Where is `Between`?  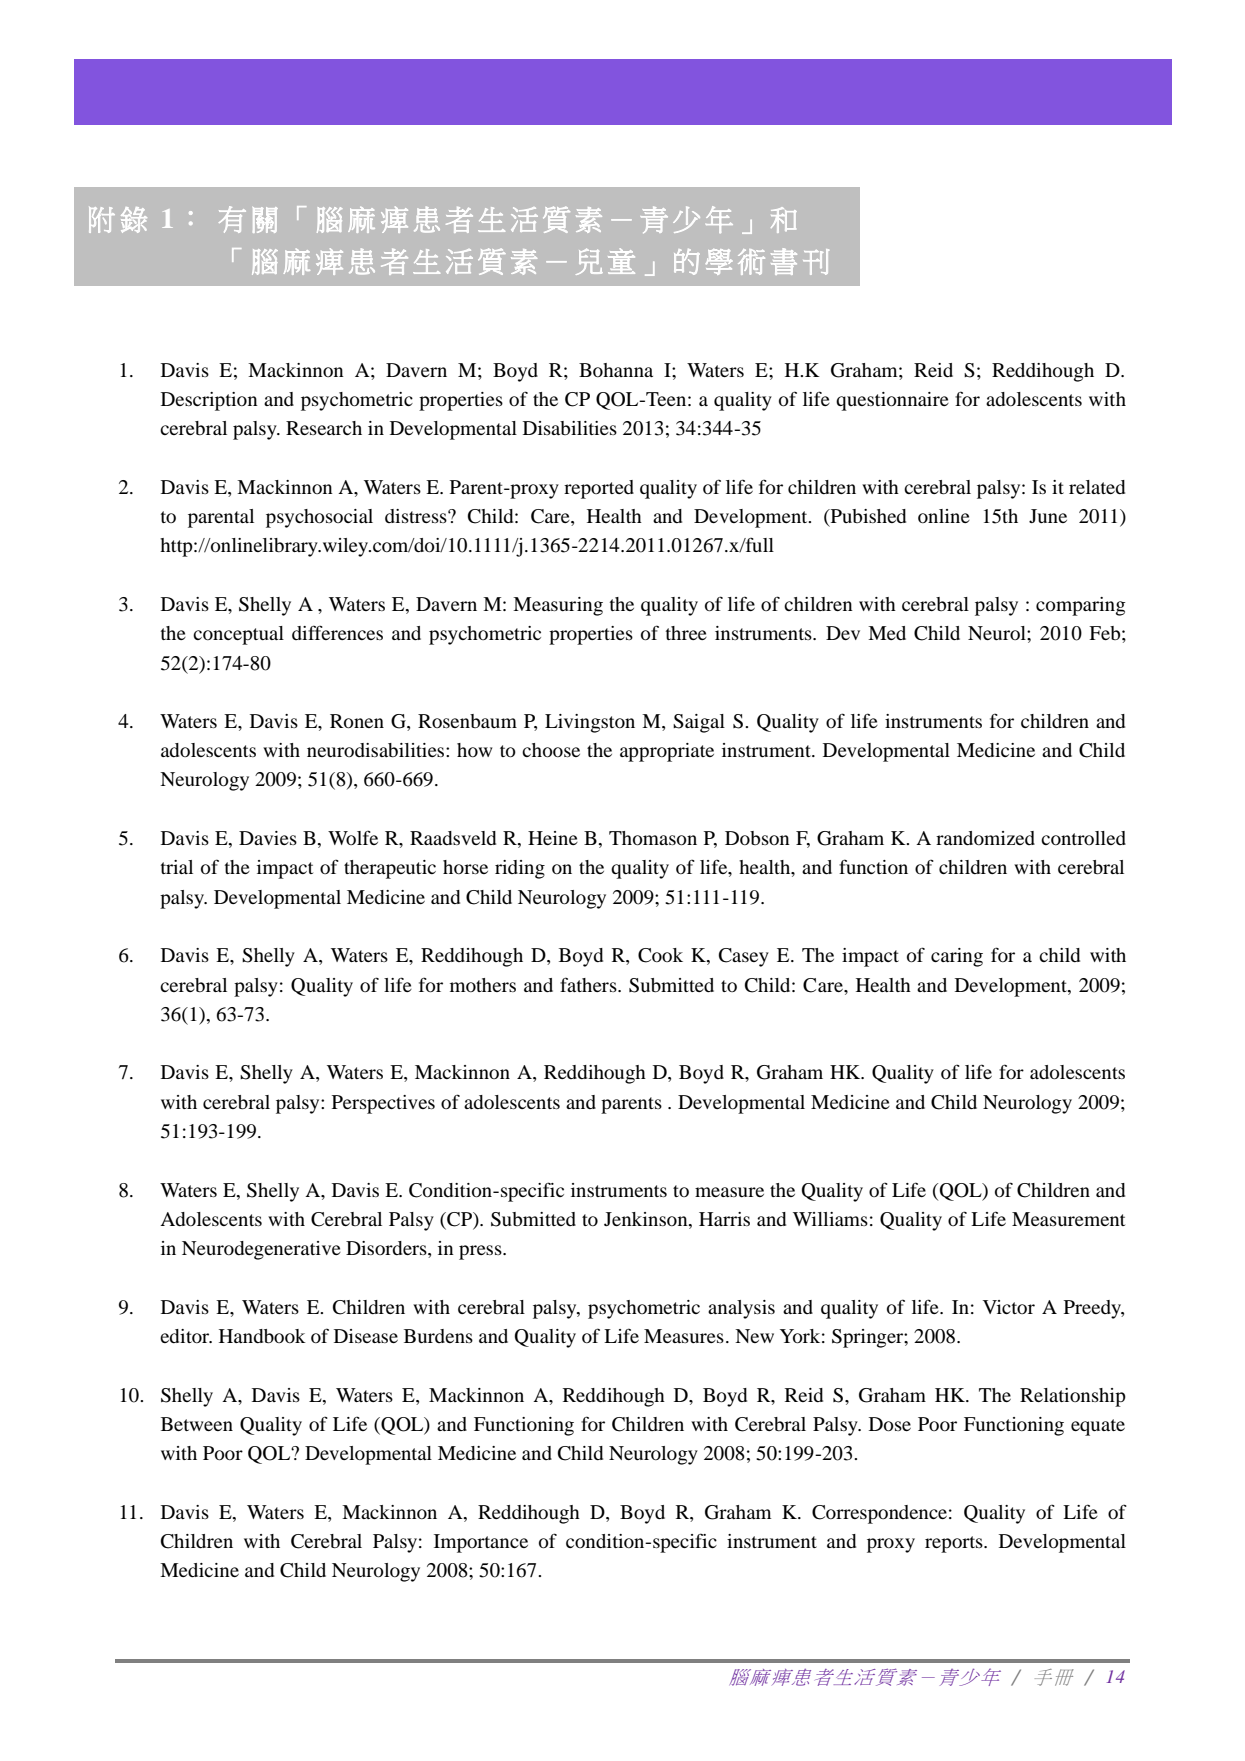
Between is located at coordinates (197, 1424).
